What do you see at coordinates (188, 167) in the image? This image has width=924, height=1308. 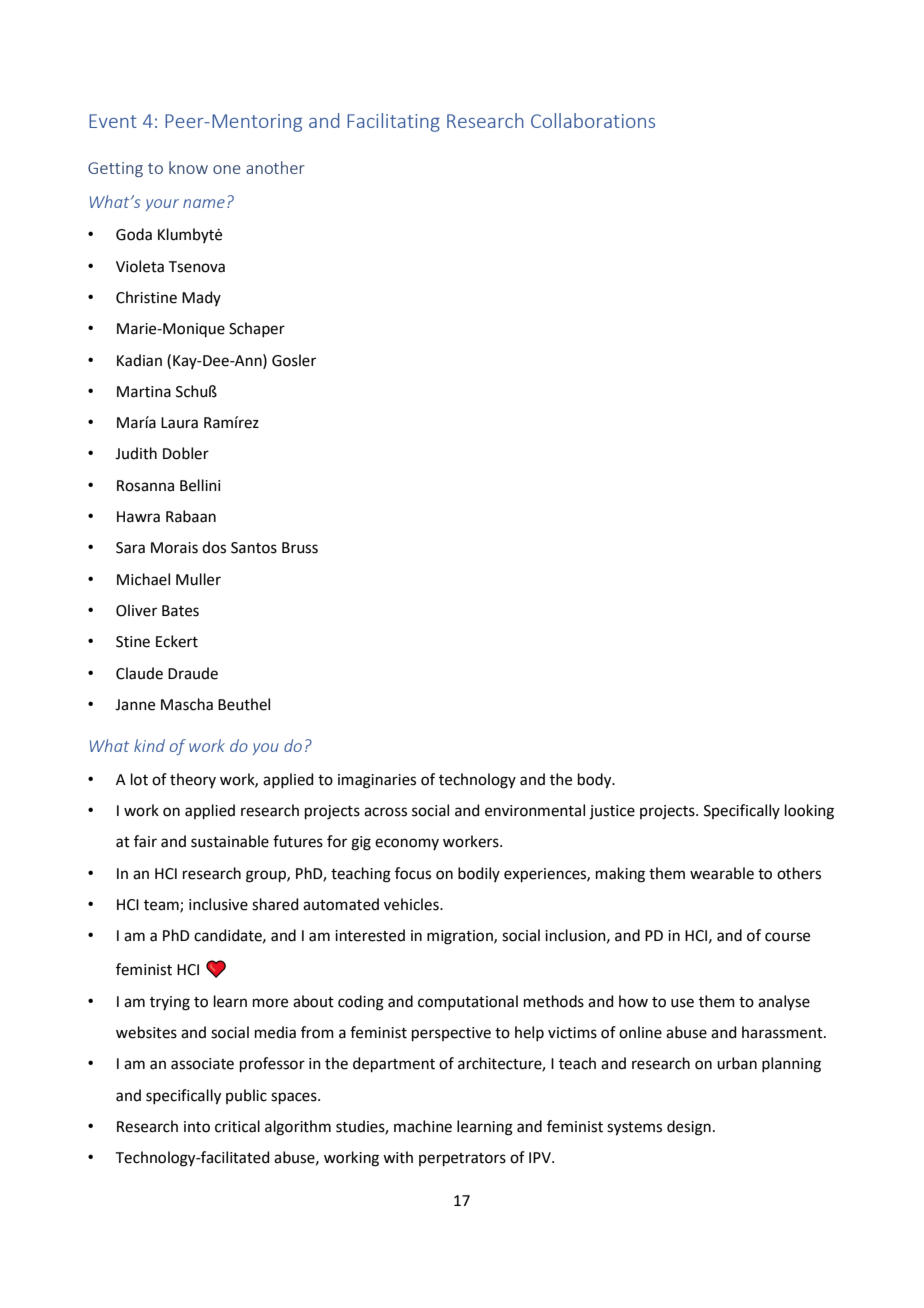 I see `know` at bounding box center [188, 167].
